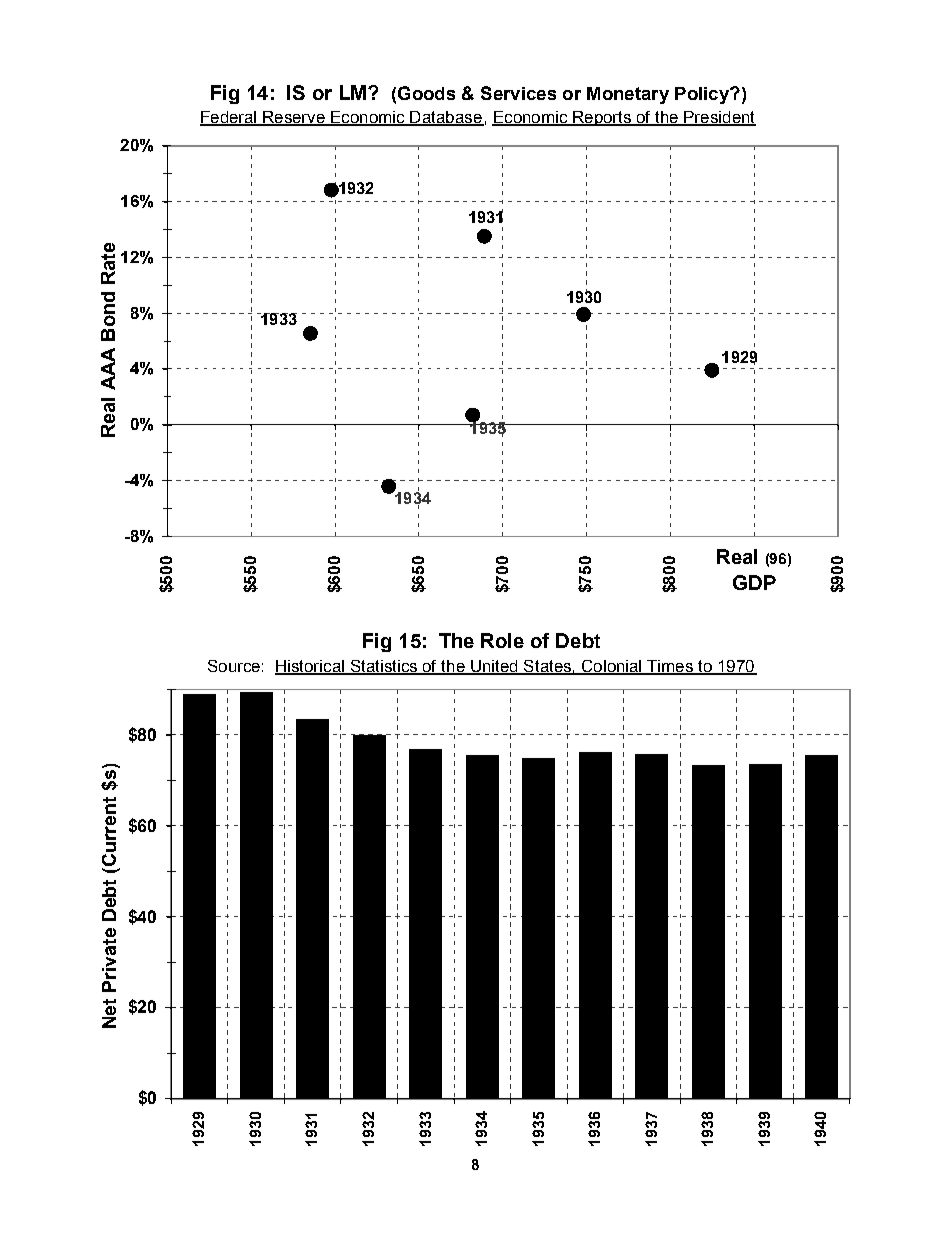 The width and height of the page is (952, 1233). What do you see at coordinates (754, 582) in the page?
I see `GDP` at bounding box center [754, 582].
